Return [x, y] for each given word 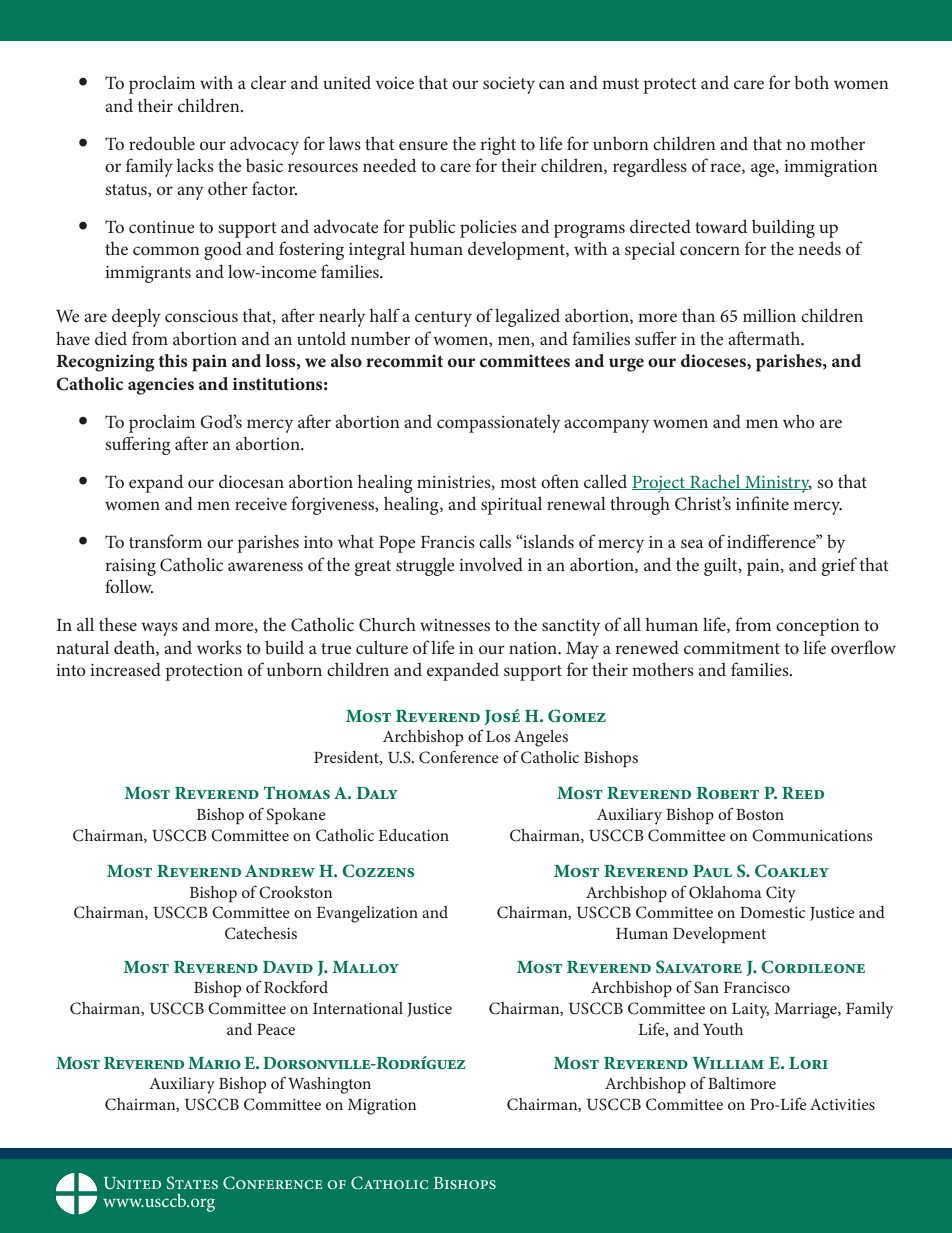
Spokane [296, 816]
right [498, 145]
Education [413, 835]
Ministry [777, 484]
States [192, 1183]
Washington [329, 1085]
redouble [162, 143]
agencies [161, 386]
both [811, 82]
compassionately [498, 423]
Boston [760, 814]
